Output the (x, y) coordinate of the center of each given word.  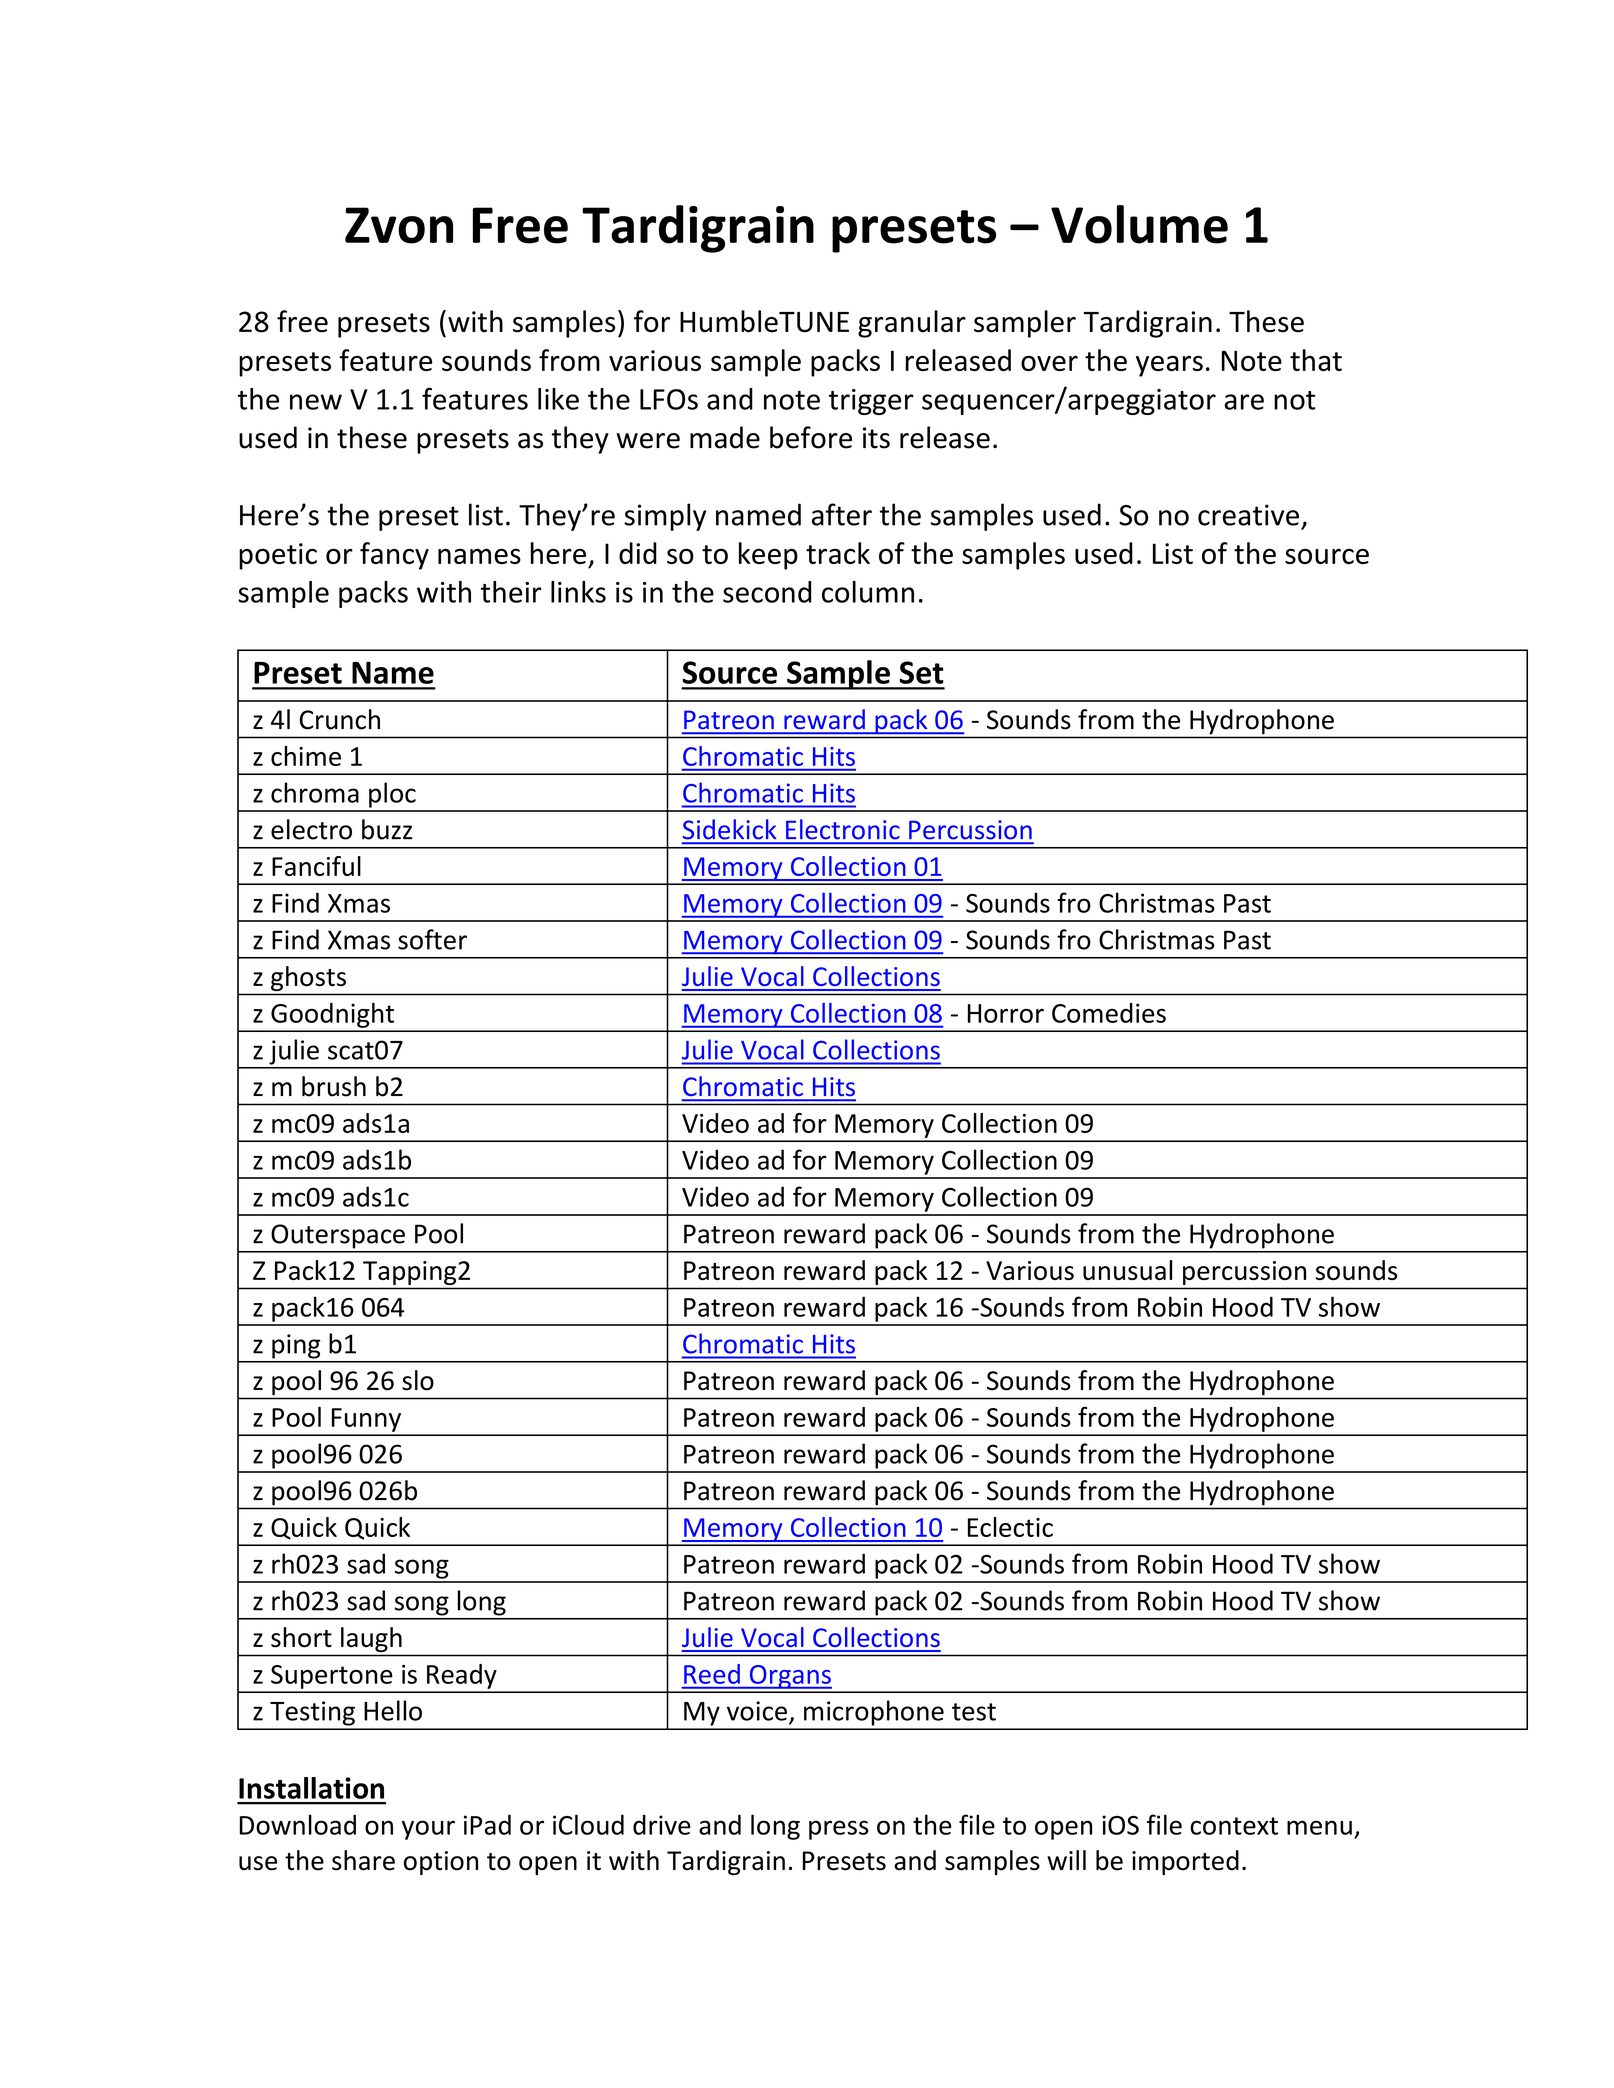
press (839, 1830)
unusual (1127, 1270)
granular (912, 324)
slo (418, 1380)
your (428, 1830)
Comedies (1109, 1013)
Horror (1006, 1013)
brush (334, 1086)
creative (1248, 515)
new (316, 402)
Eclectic (1010, 1527)
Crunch (339, 719)
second (767, 592)
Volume (1139, 224)
